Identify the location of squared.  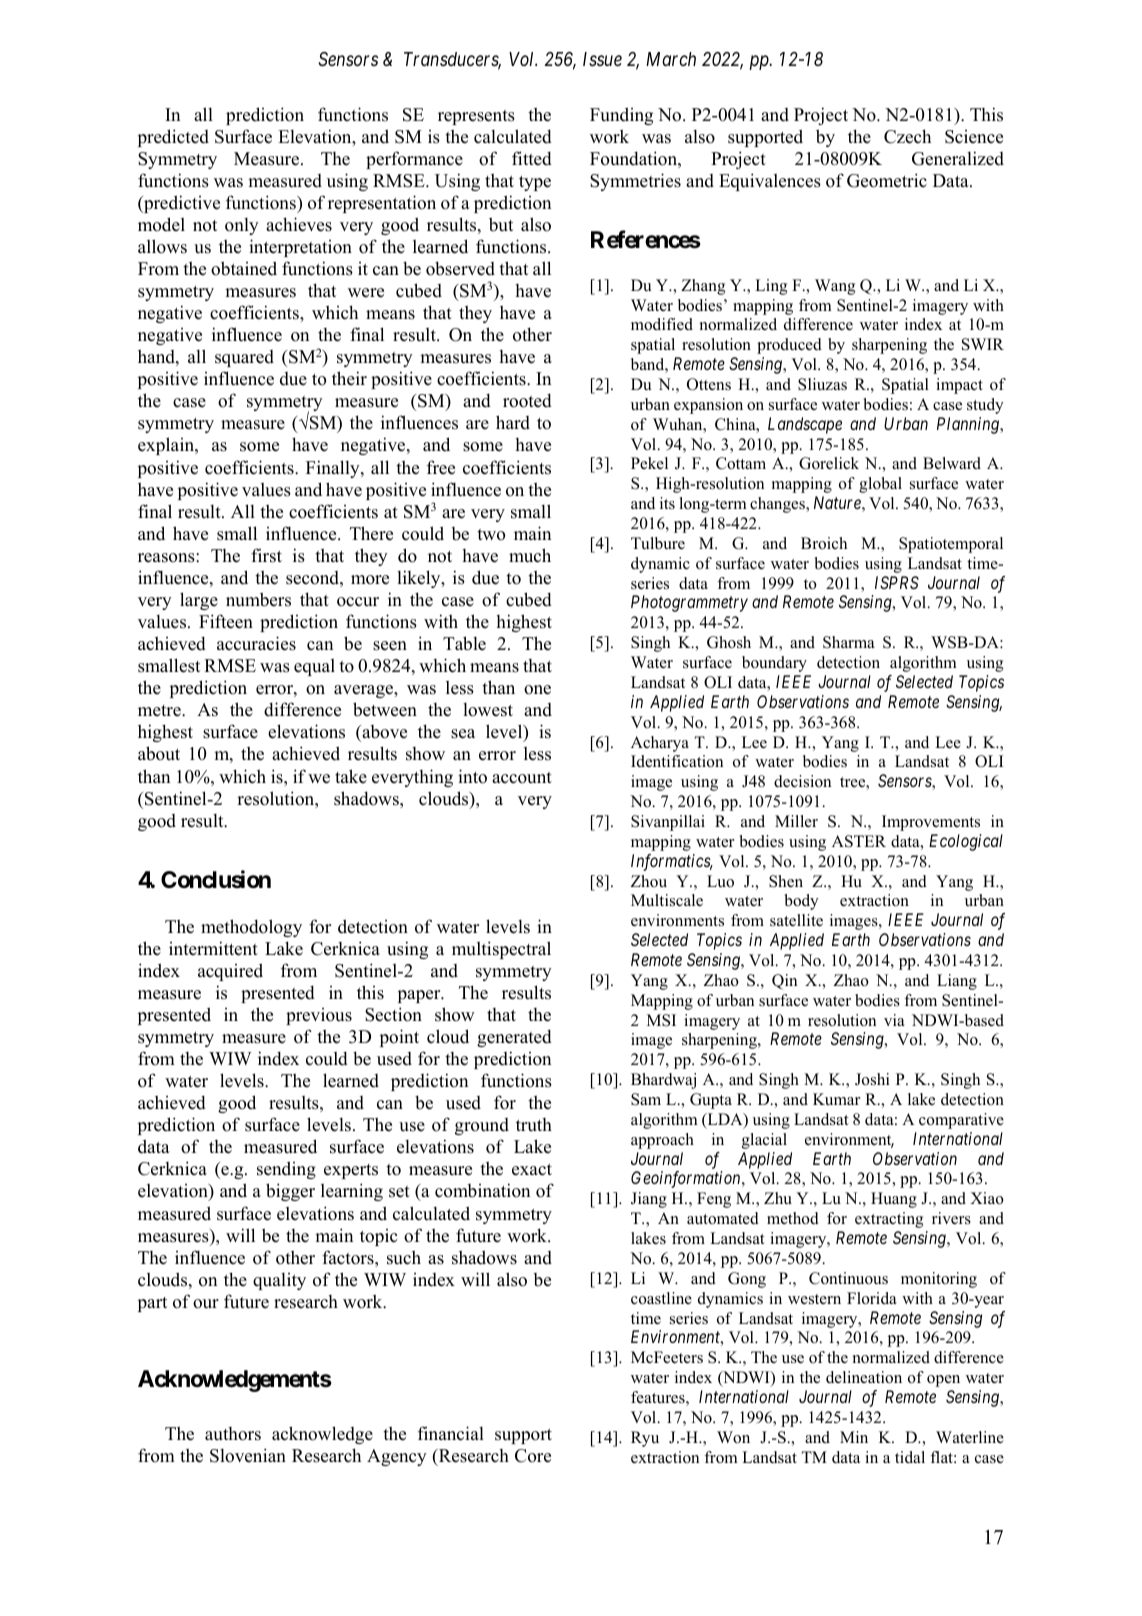
(244, 358).
